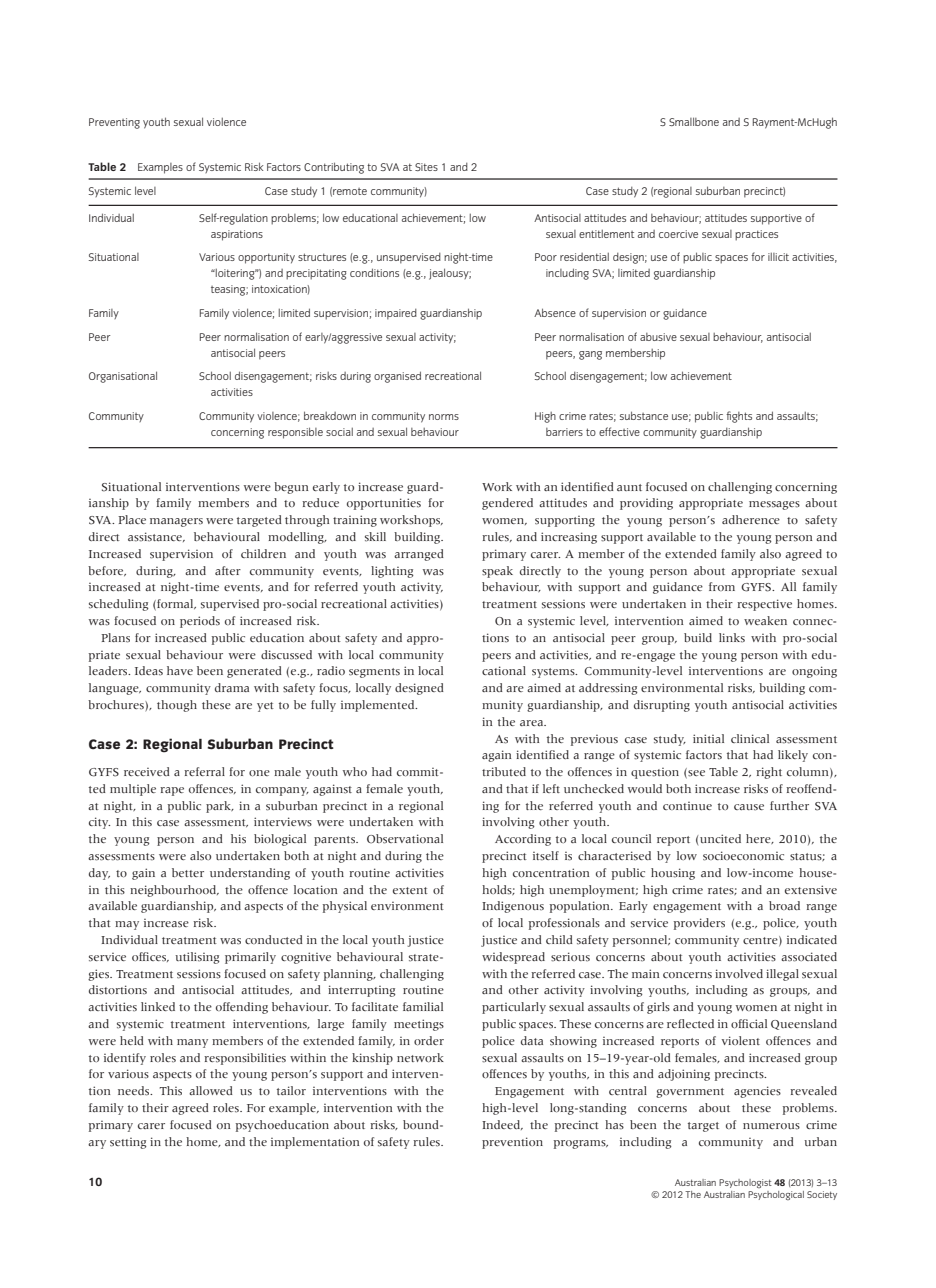  I want to click on practices, so click(756, 235).
